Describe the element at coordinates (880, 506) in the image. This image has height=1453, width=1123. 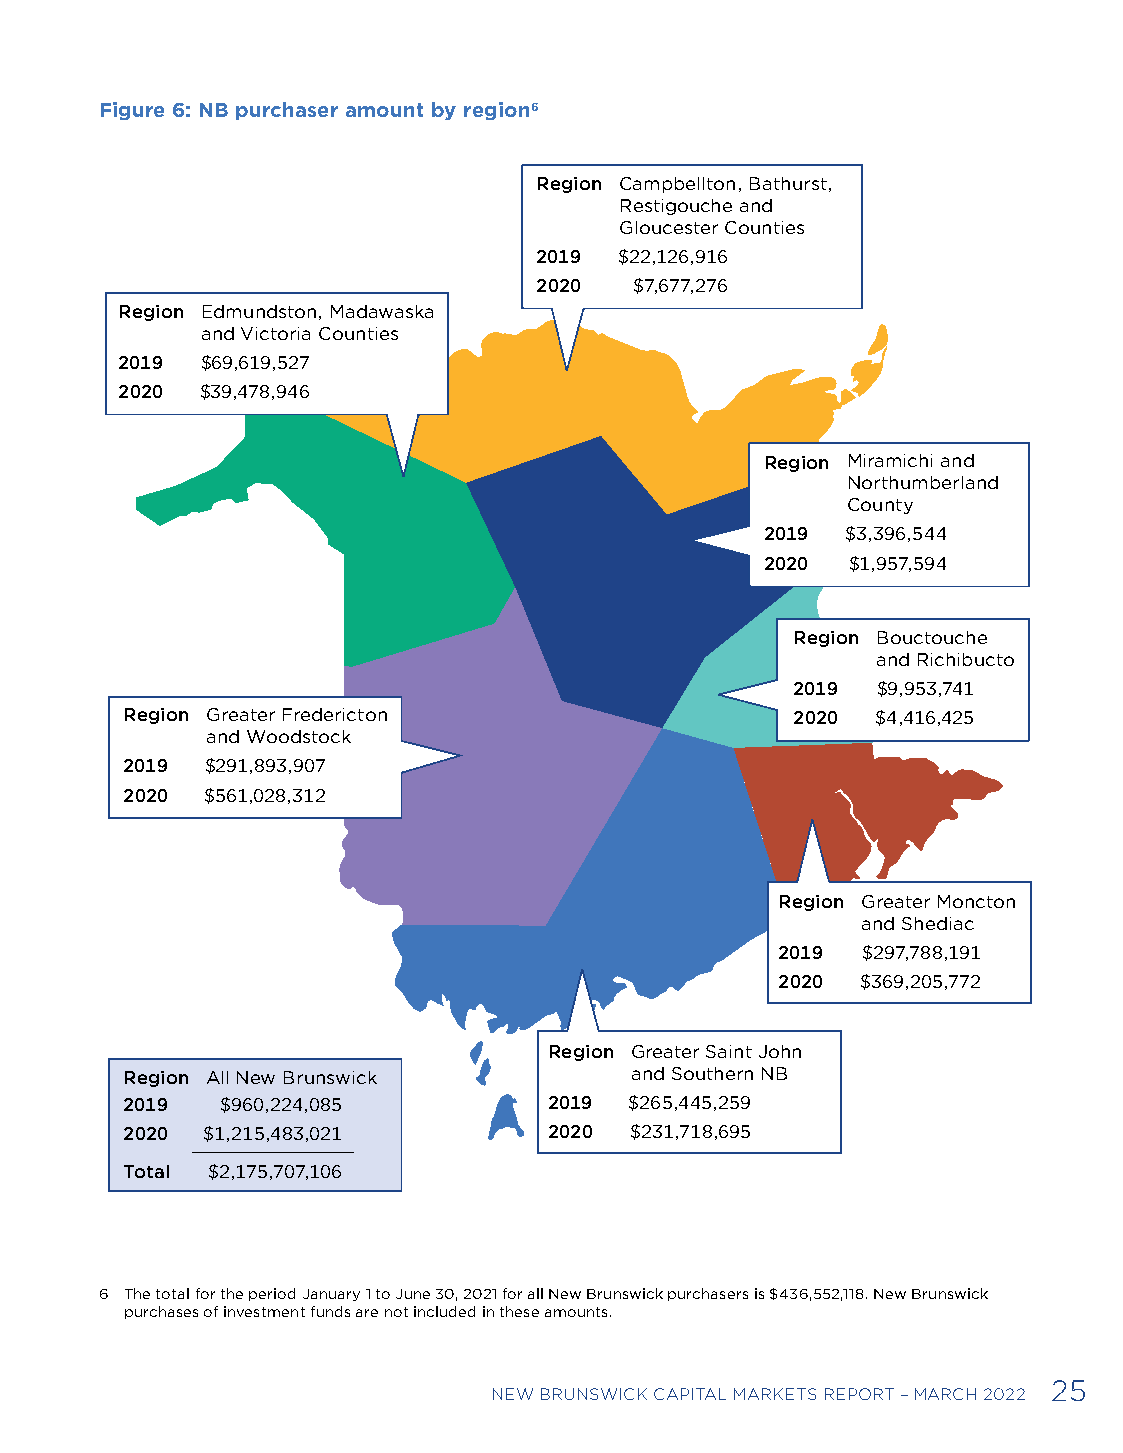
I see `County` at that location.
